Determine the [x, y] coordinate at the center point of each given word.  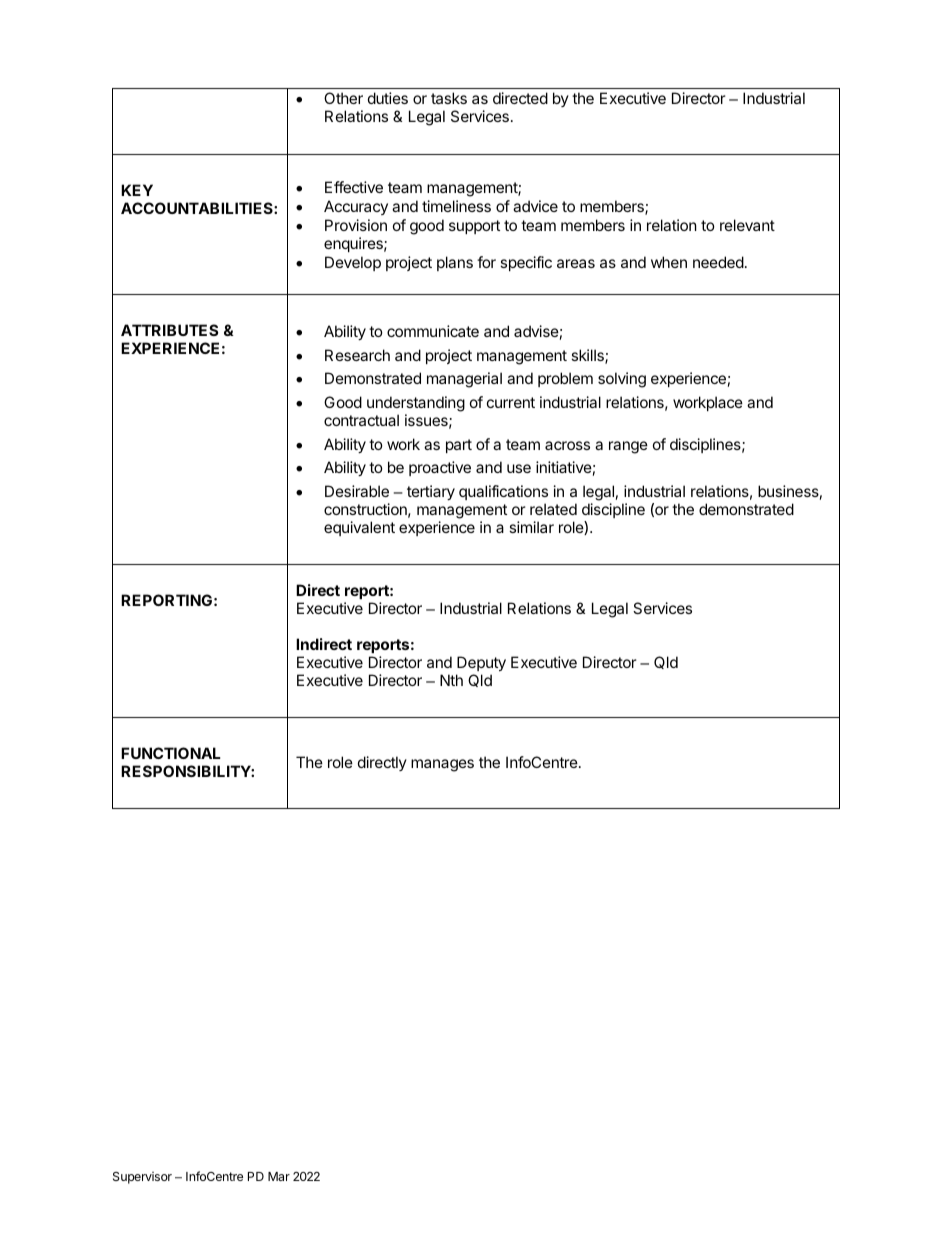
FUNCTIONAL [171, 753]
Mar [279, 1176]
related [553, 509]
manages [442, 765]
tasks [449, 98]
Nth [451, 680]
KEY [137, 190]
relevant [747, 225]
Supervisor [142, 1178]
